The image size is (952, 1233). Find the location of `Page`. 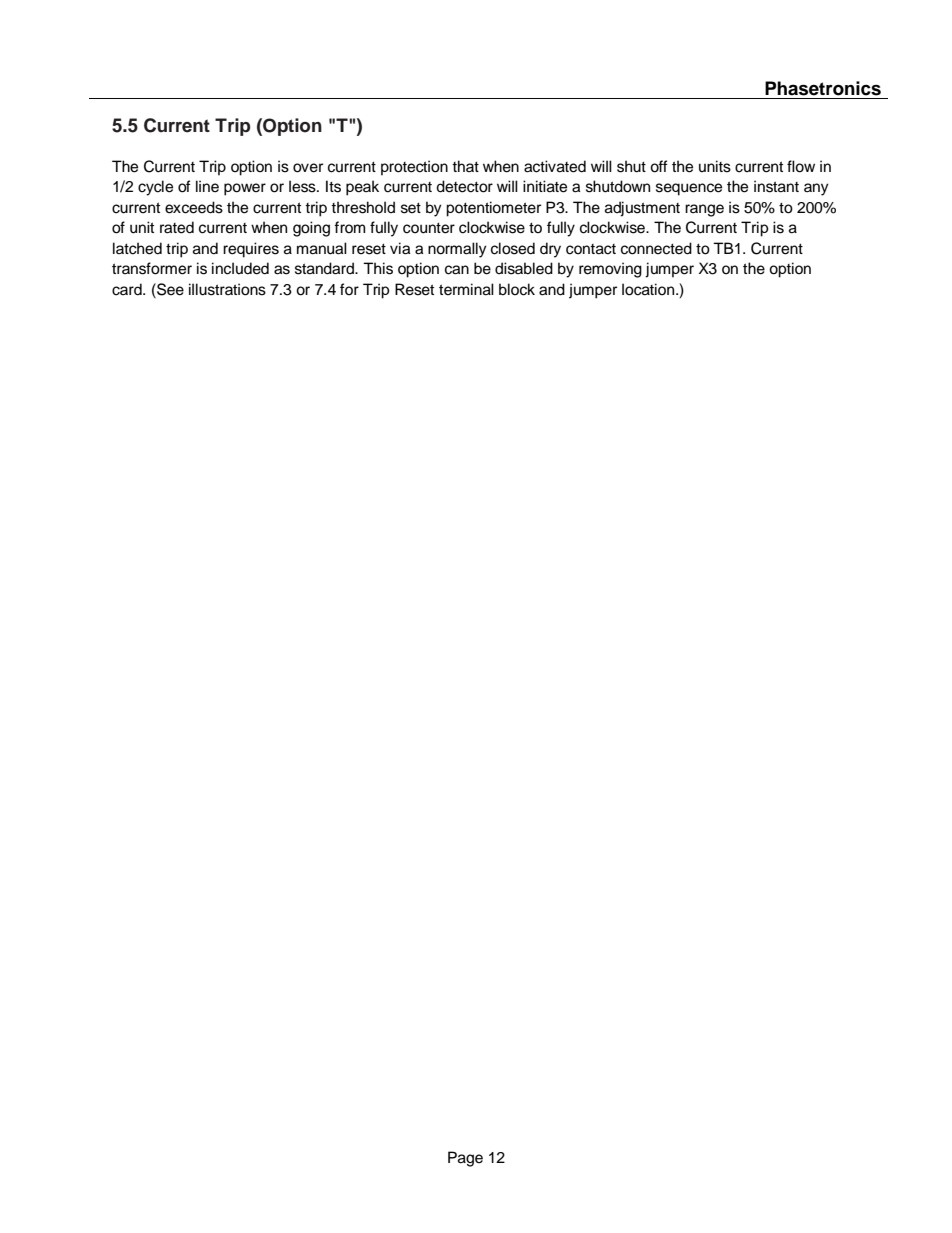

Page is located at coordinates (465, 1159).
